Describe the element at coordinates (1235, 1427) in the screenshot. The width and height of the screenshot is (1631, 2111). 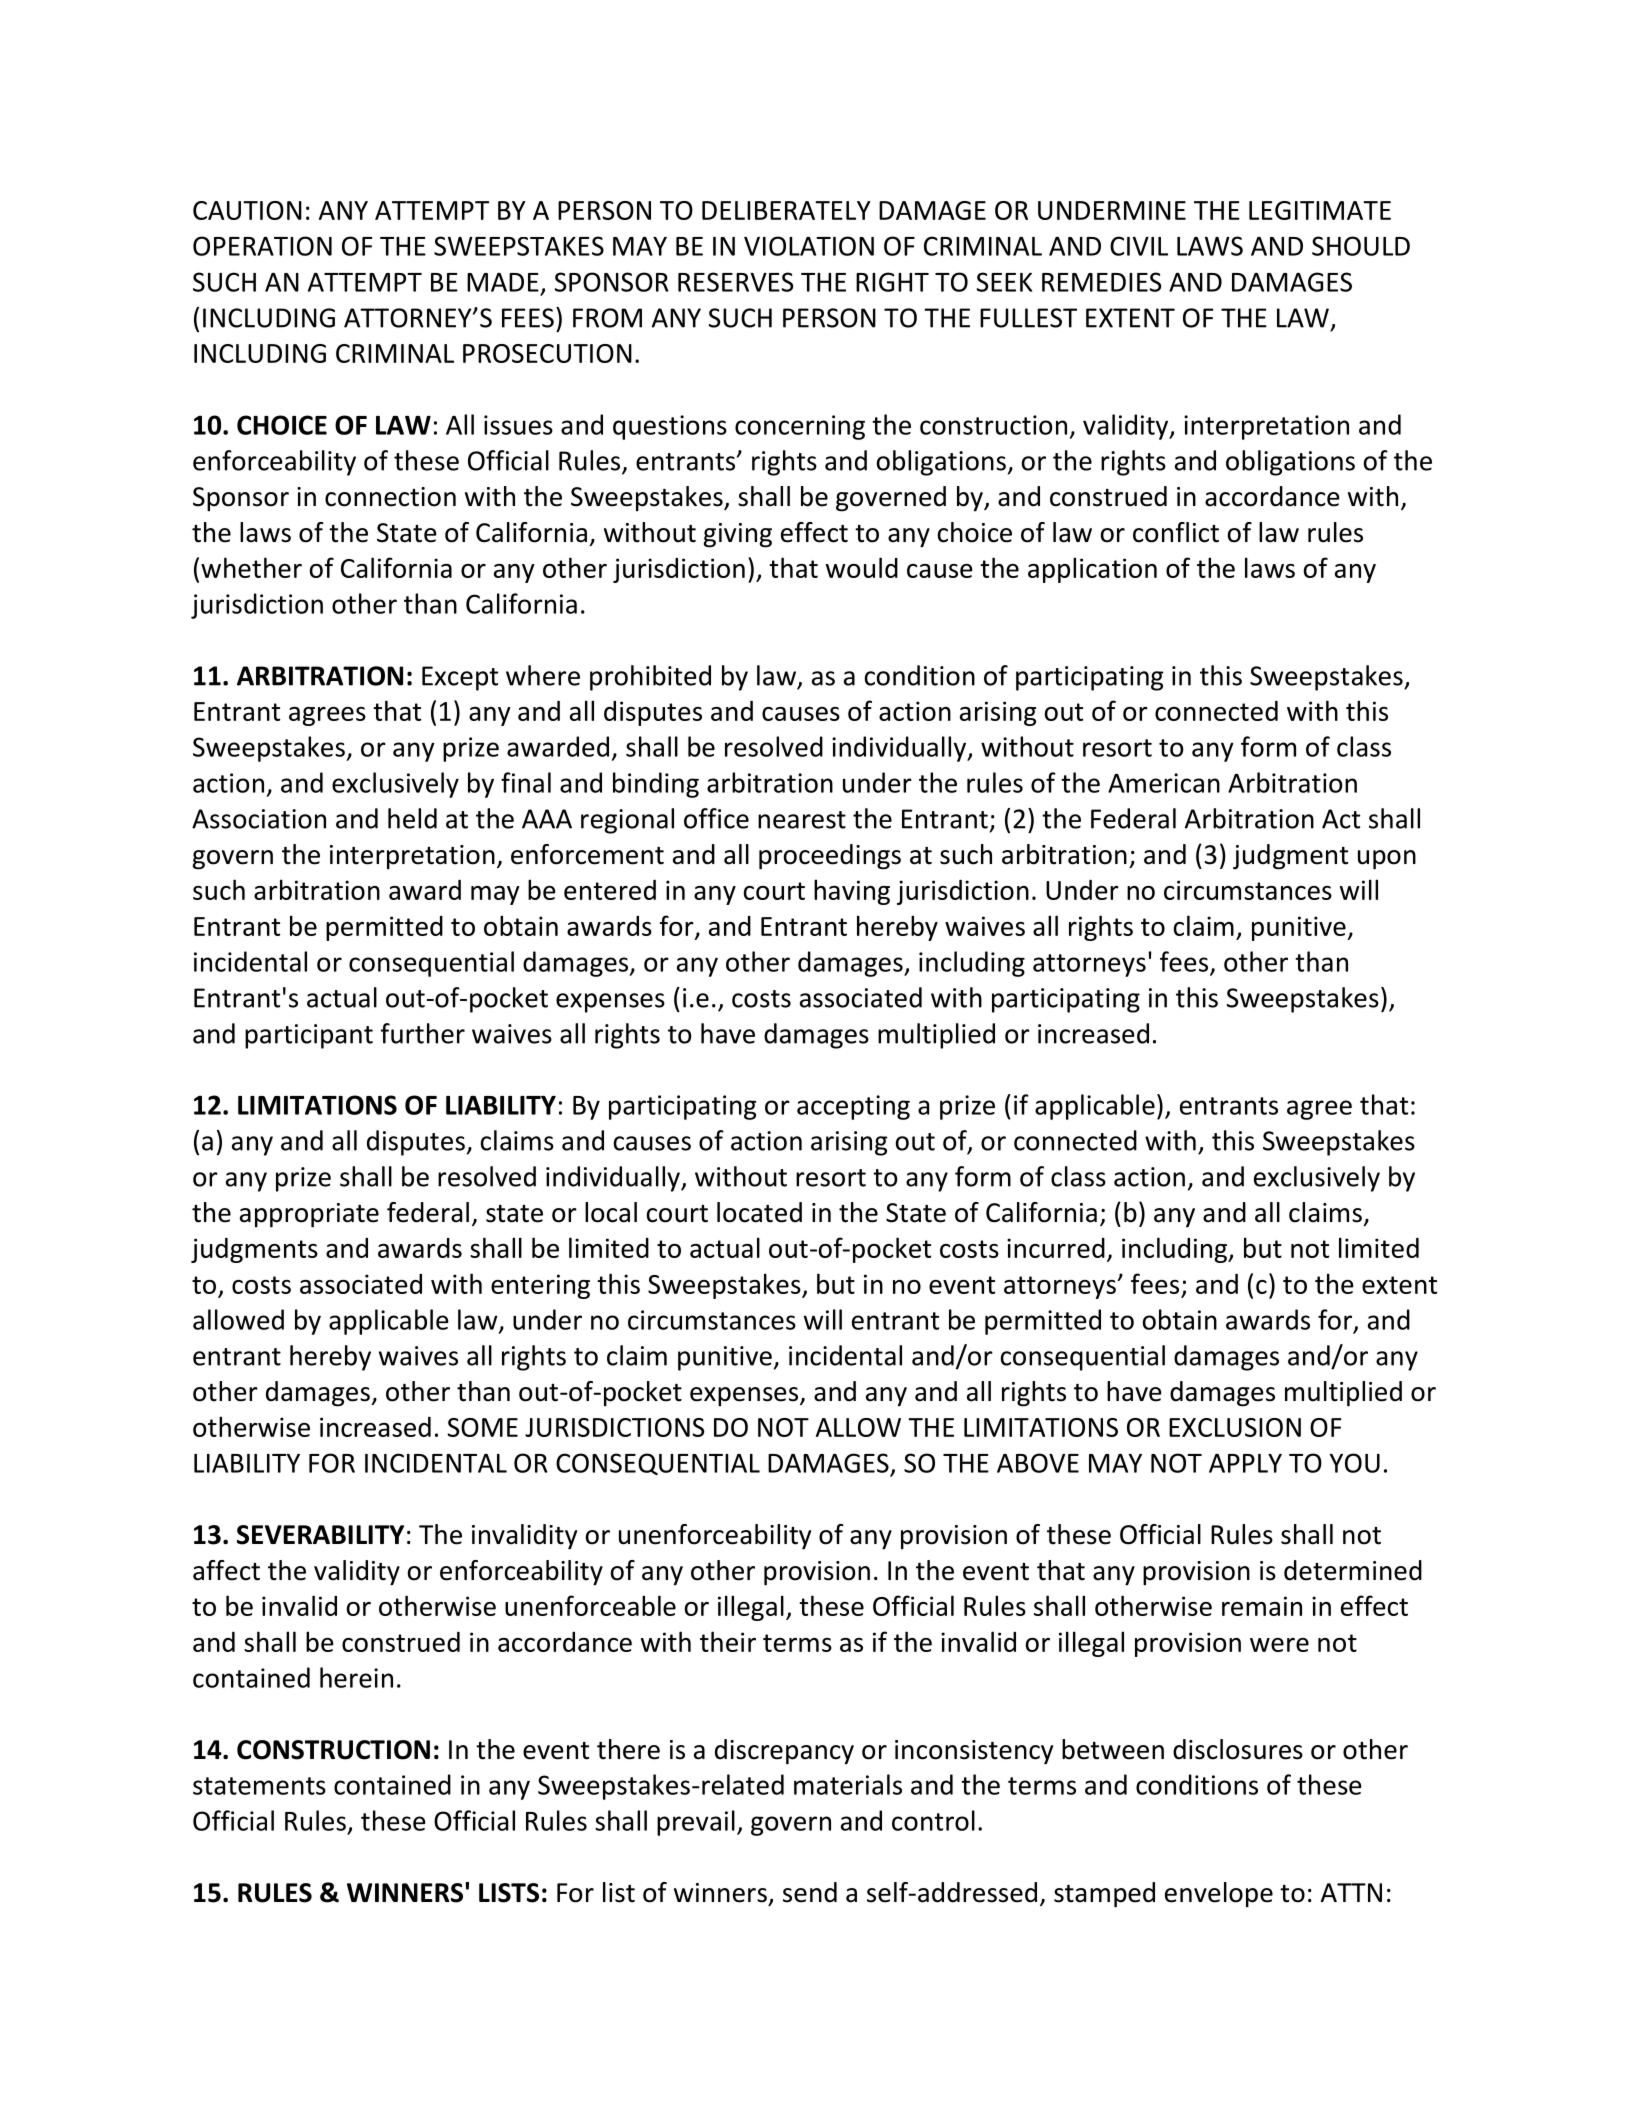
I see `EXCLUSION` at that location.
